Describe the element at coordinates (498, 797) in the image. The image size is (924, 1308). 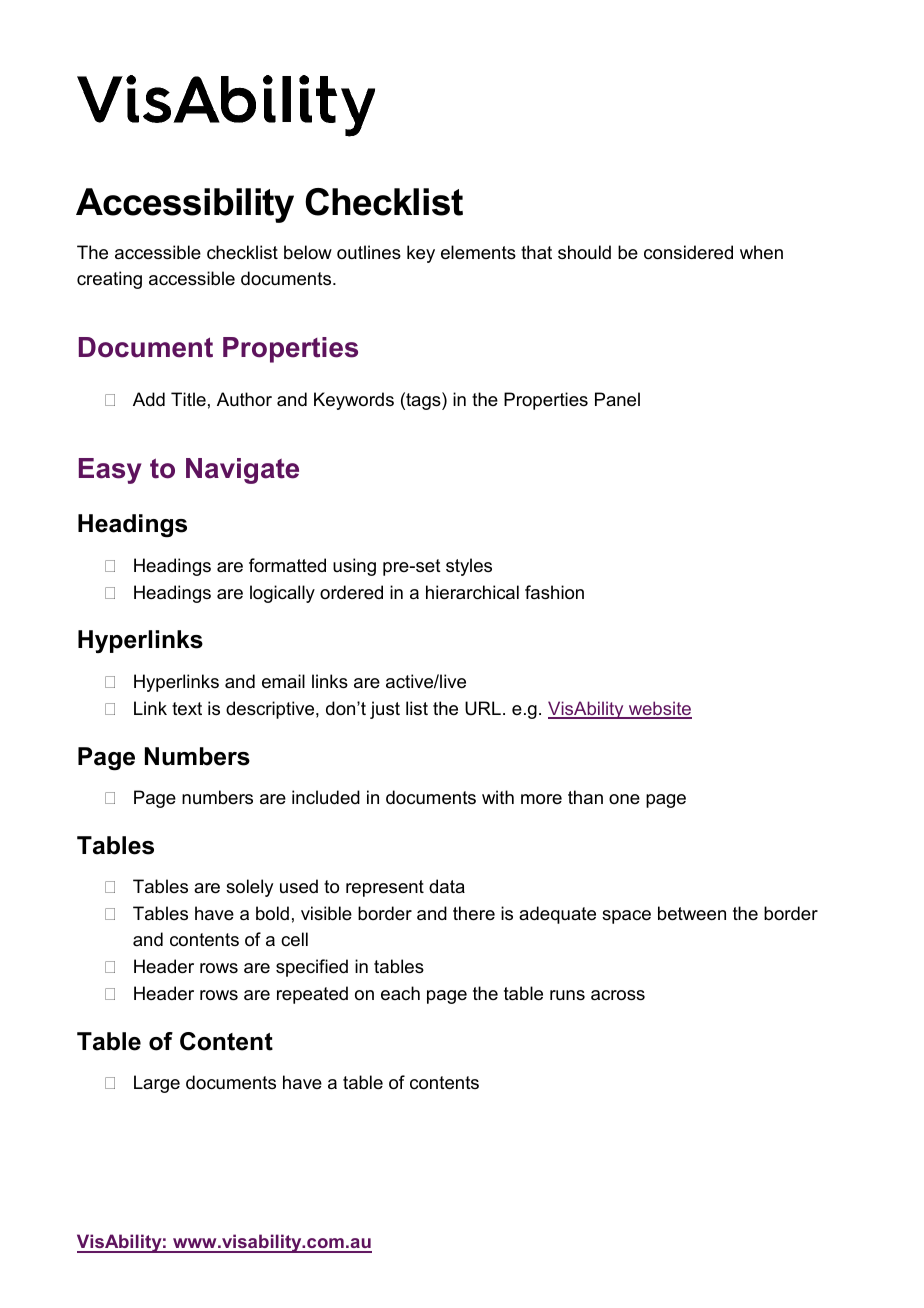
I see `with` at that location.
